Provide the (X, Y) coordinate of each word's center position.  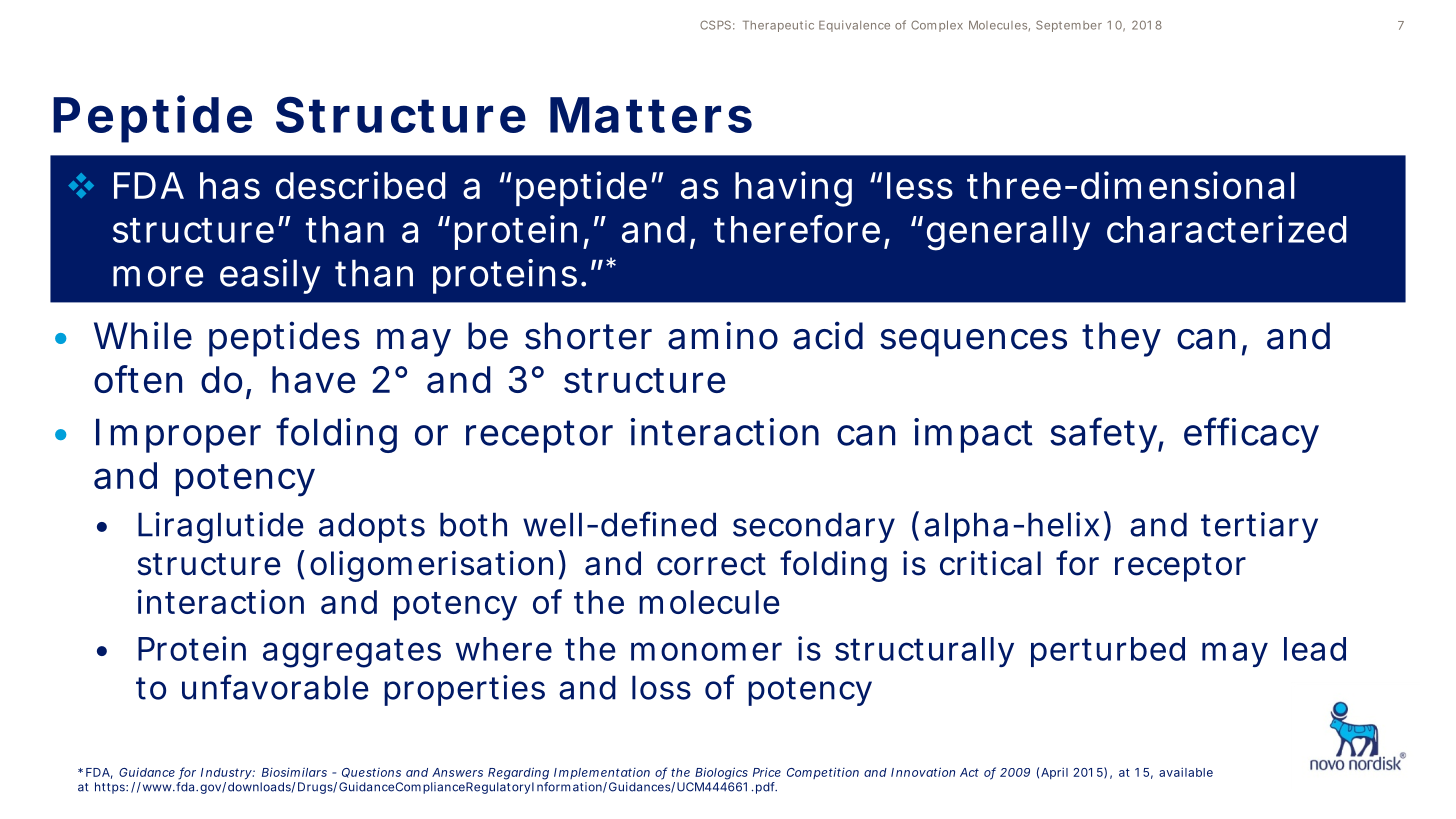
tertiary (1259, 527)
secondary (814, 527)
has (230, 185)
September (1069, 26)
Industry (227, 773)
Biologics (721, 773)
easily (270, 276)
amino (723, 335)
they (1121, 339)
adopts (372, 527)
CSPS (715, 25)
